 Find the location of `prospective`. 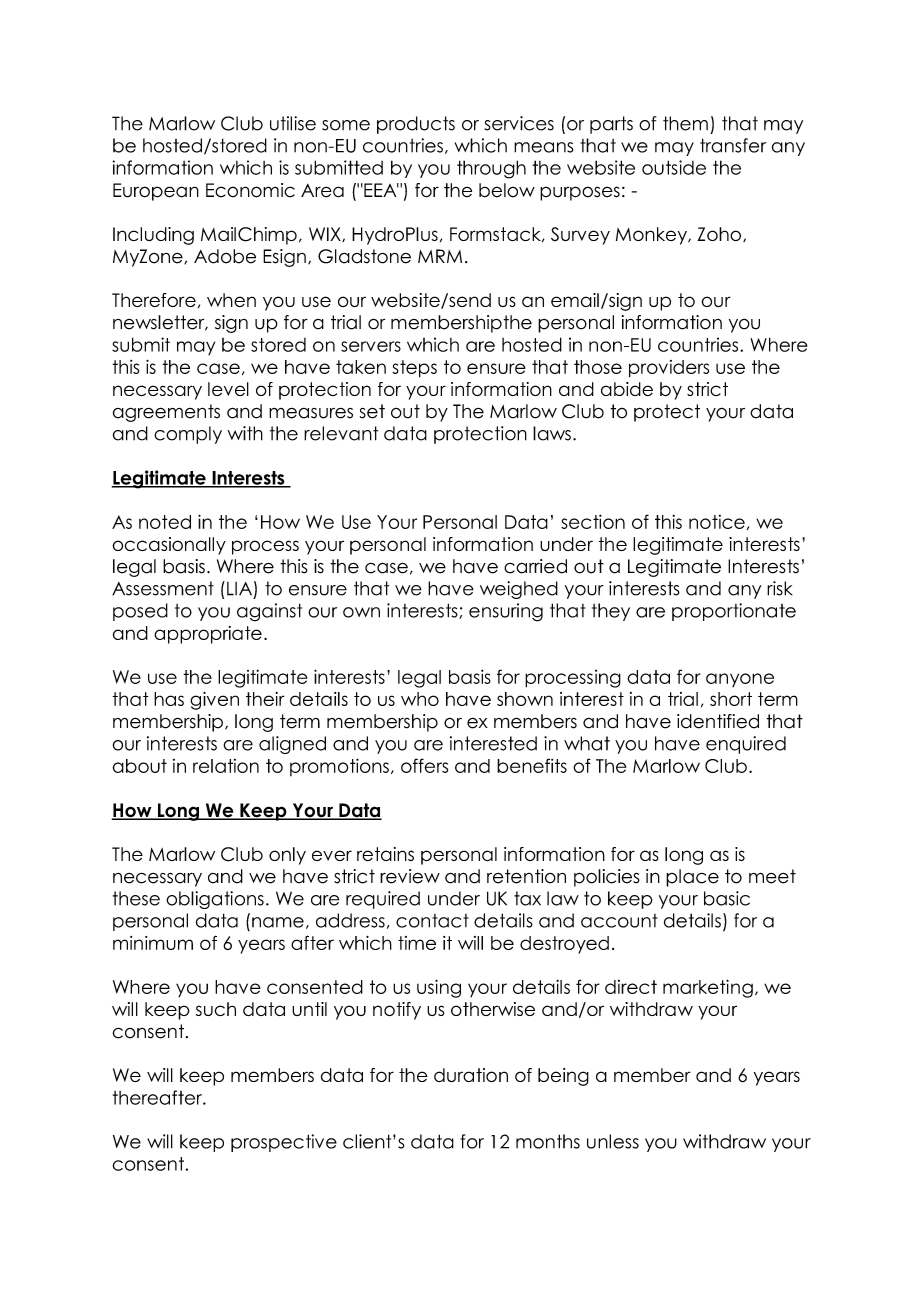

prospective is located at coordinates (284, 1143).
